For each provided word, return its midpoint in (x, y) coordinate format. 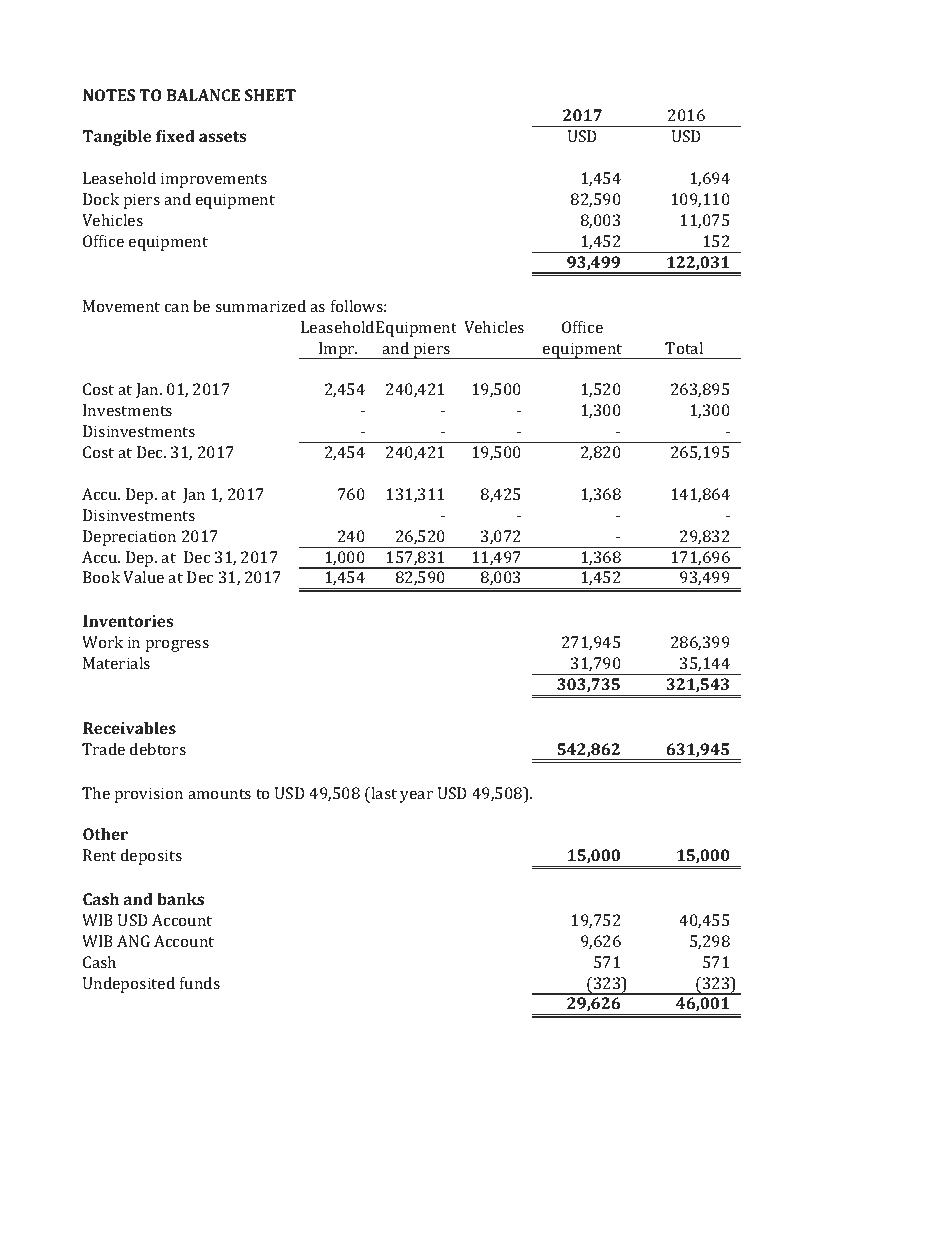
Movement (121, 306)
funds (200, 983)
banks (180, 899)
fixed (175, 136)
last (383, 793)
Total (684, 348)
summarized (260, 306)
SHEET (270, 95)
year (416, 797)
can (177, 308)
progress (177, 646)
